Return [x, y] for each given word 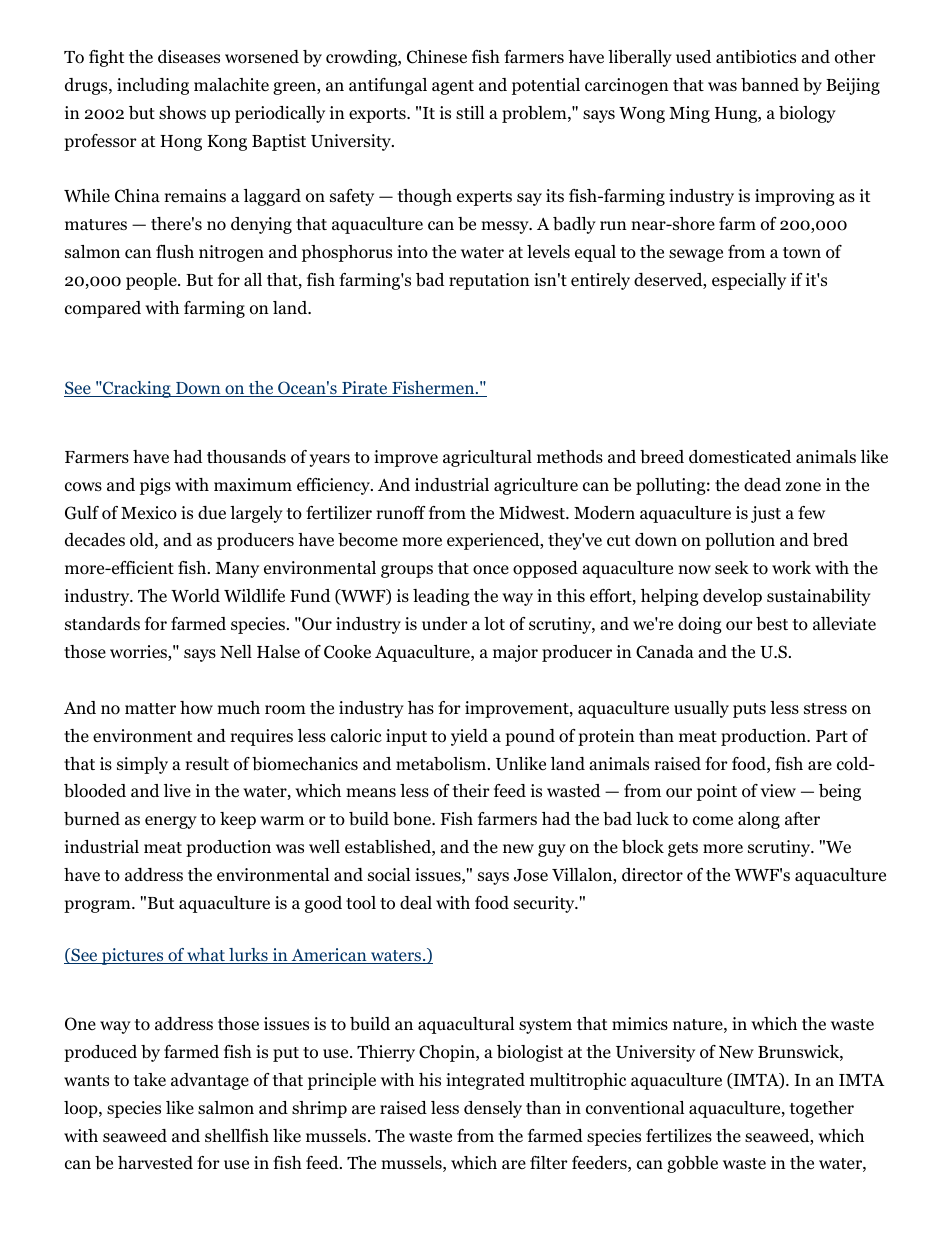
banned [770, 85]
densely [493, 1109]
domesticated [740, 457]
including [153, 86]
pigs [155, 486]
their [471, 790]
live [177, 790]
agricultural [487, 458]
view [778, 790]
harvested [155, 1163]
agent [453, 87]
